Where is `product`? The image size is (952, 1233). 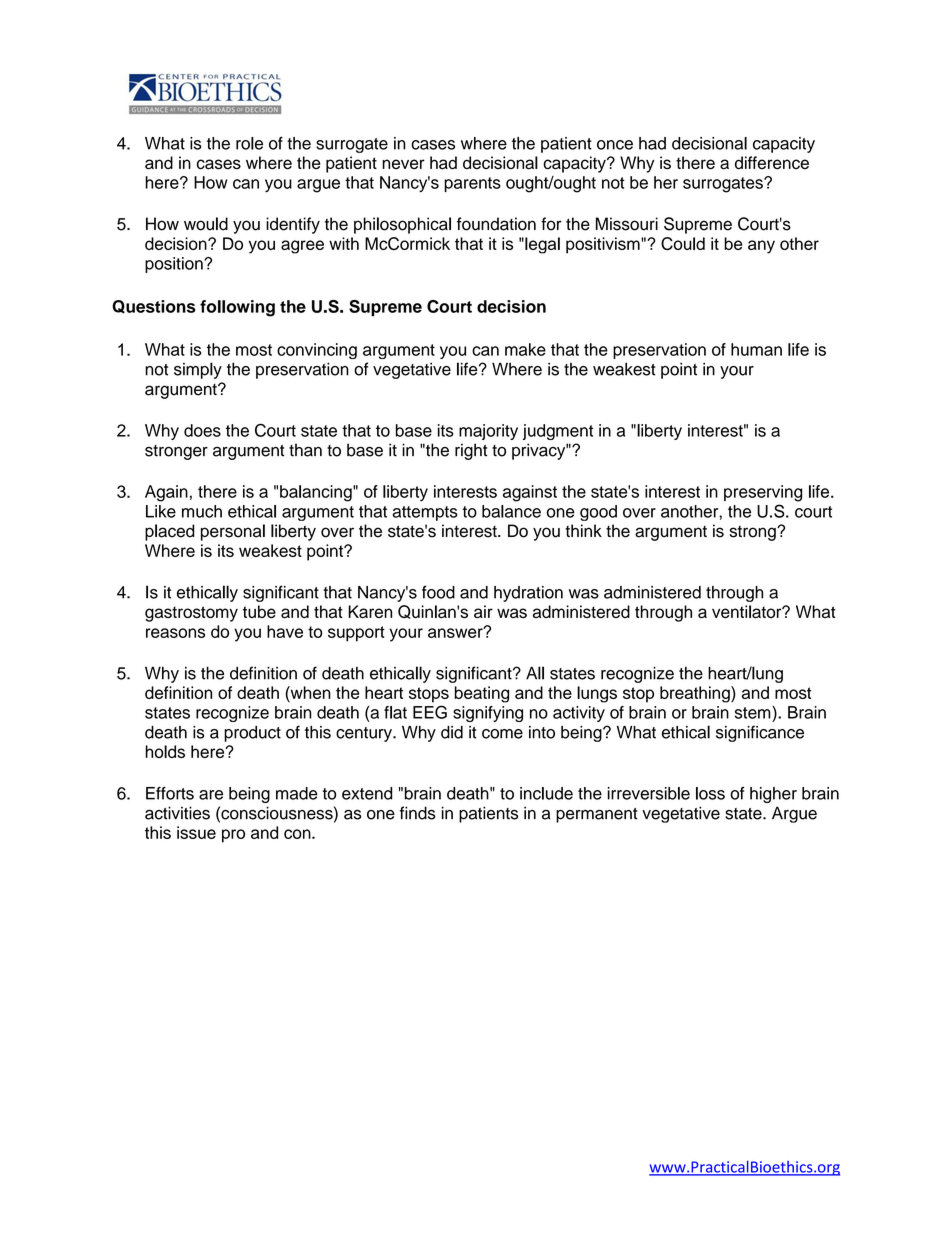
product is located at coordinates (252, 734).
